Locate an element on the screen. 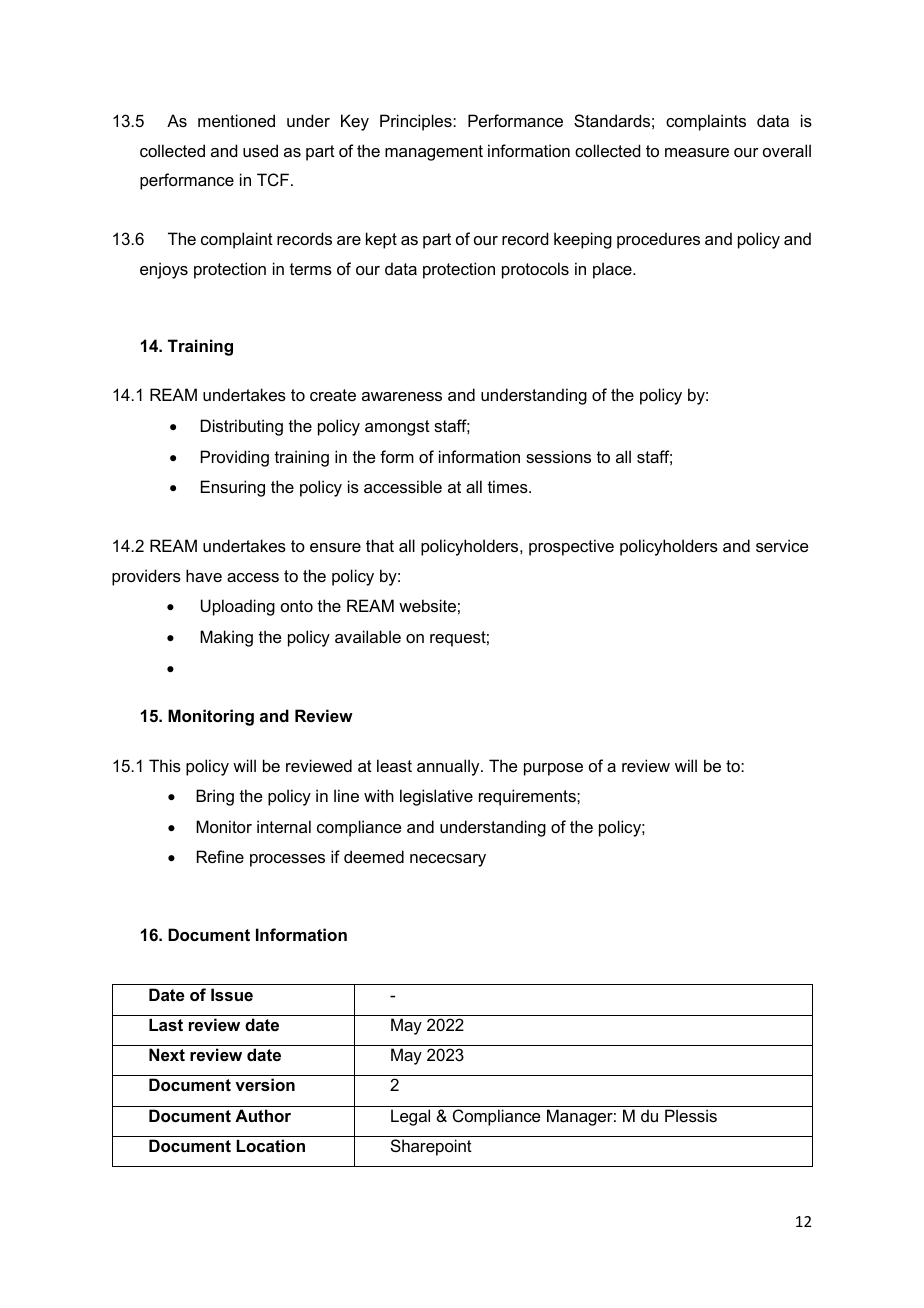 This screenshot has width=924, height=1308. management is located at coordinates (434, 153).
